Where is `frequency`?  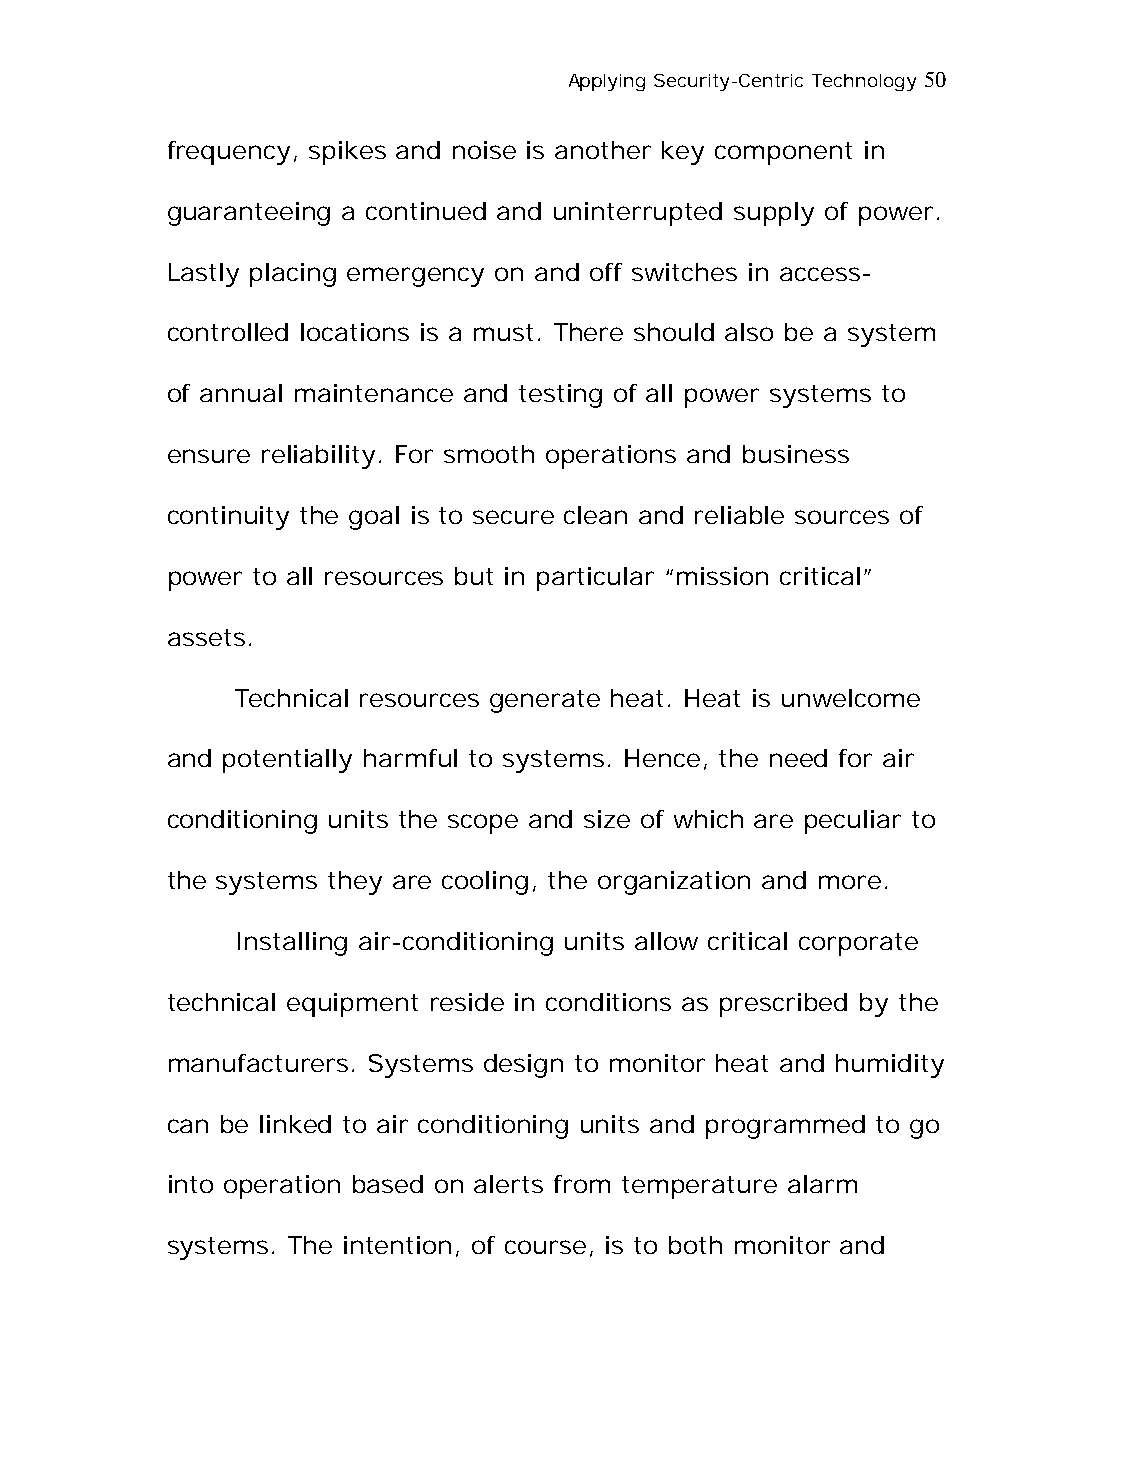 frequency is located at coordinates (232, 153).
